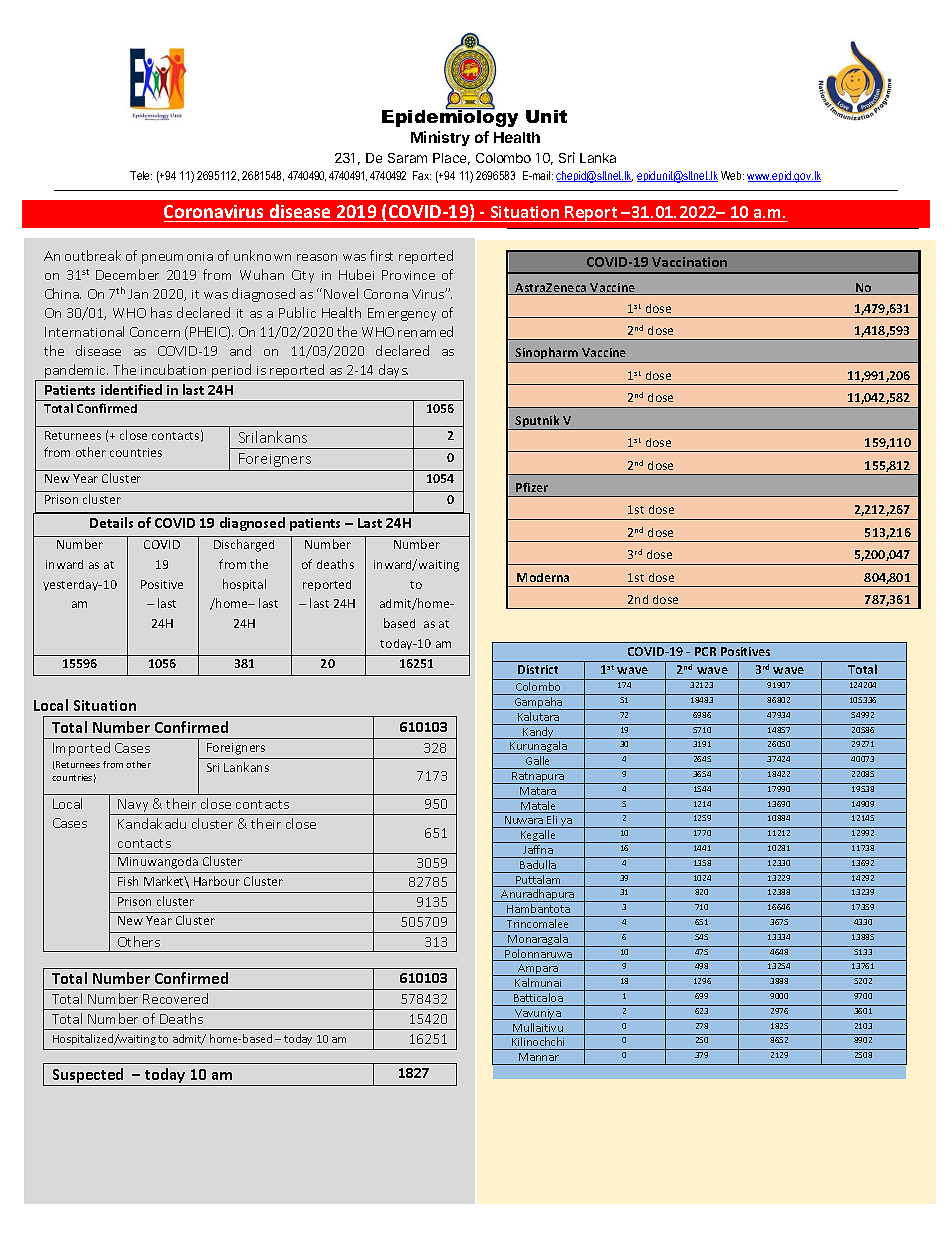  Describe the element at coordinates (141, 175) in the document. I see `Tele` at that location.
